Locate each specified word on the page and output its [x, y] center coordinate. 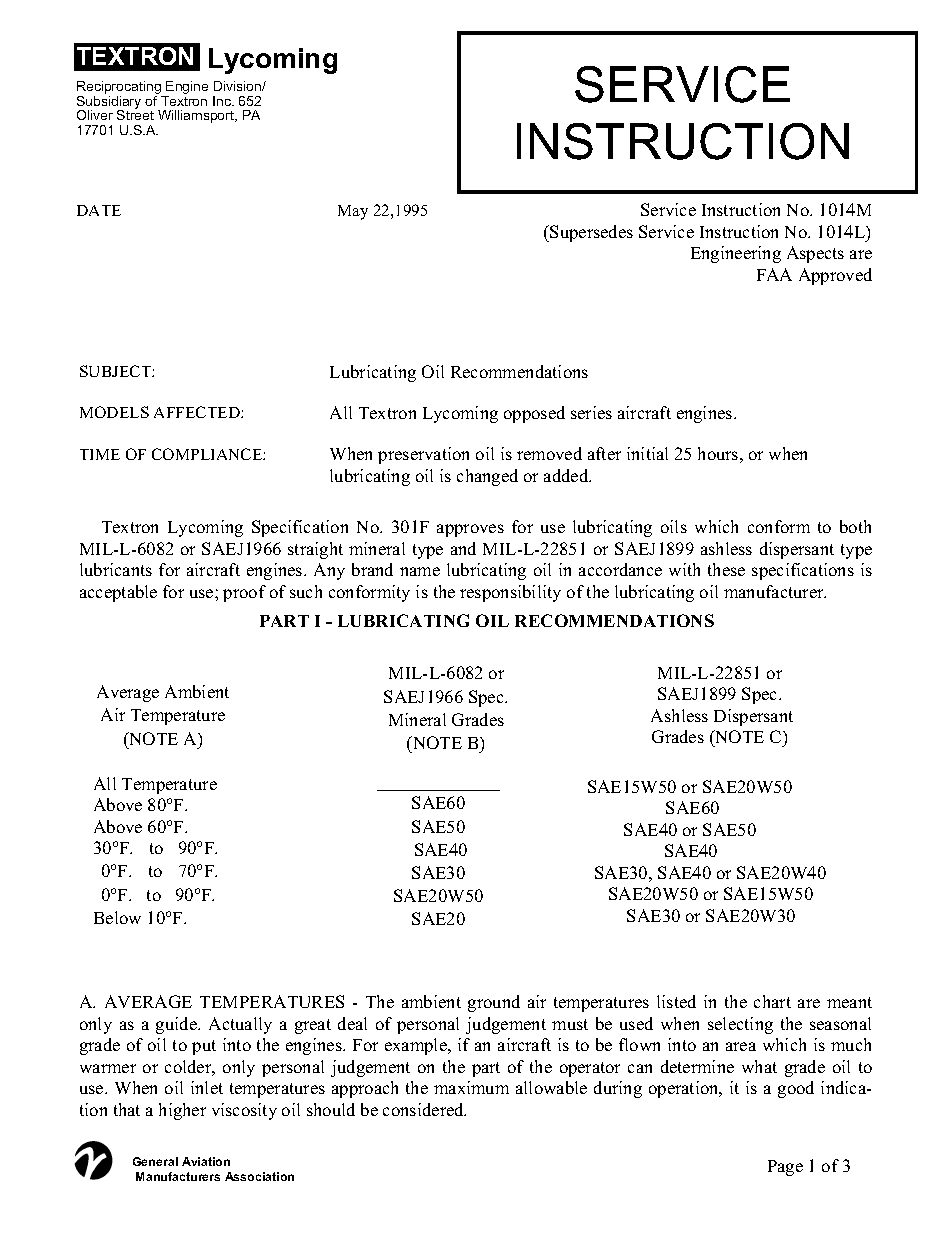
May [353, 212]
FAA [774, 274]
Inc [223, 101]
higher [182, 1111]
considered [424, 1109]
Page [785, 1168]
